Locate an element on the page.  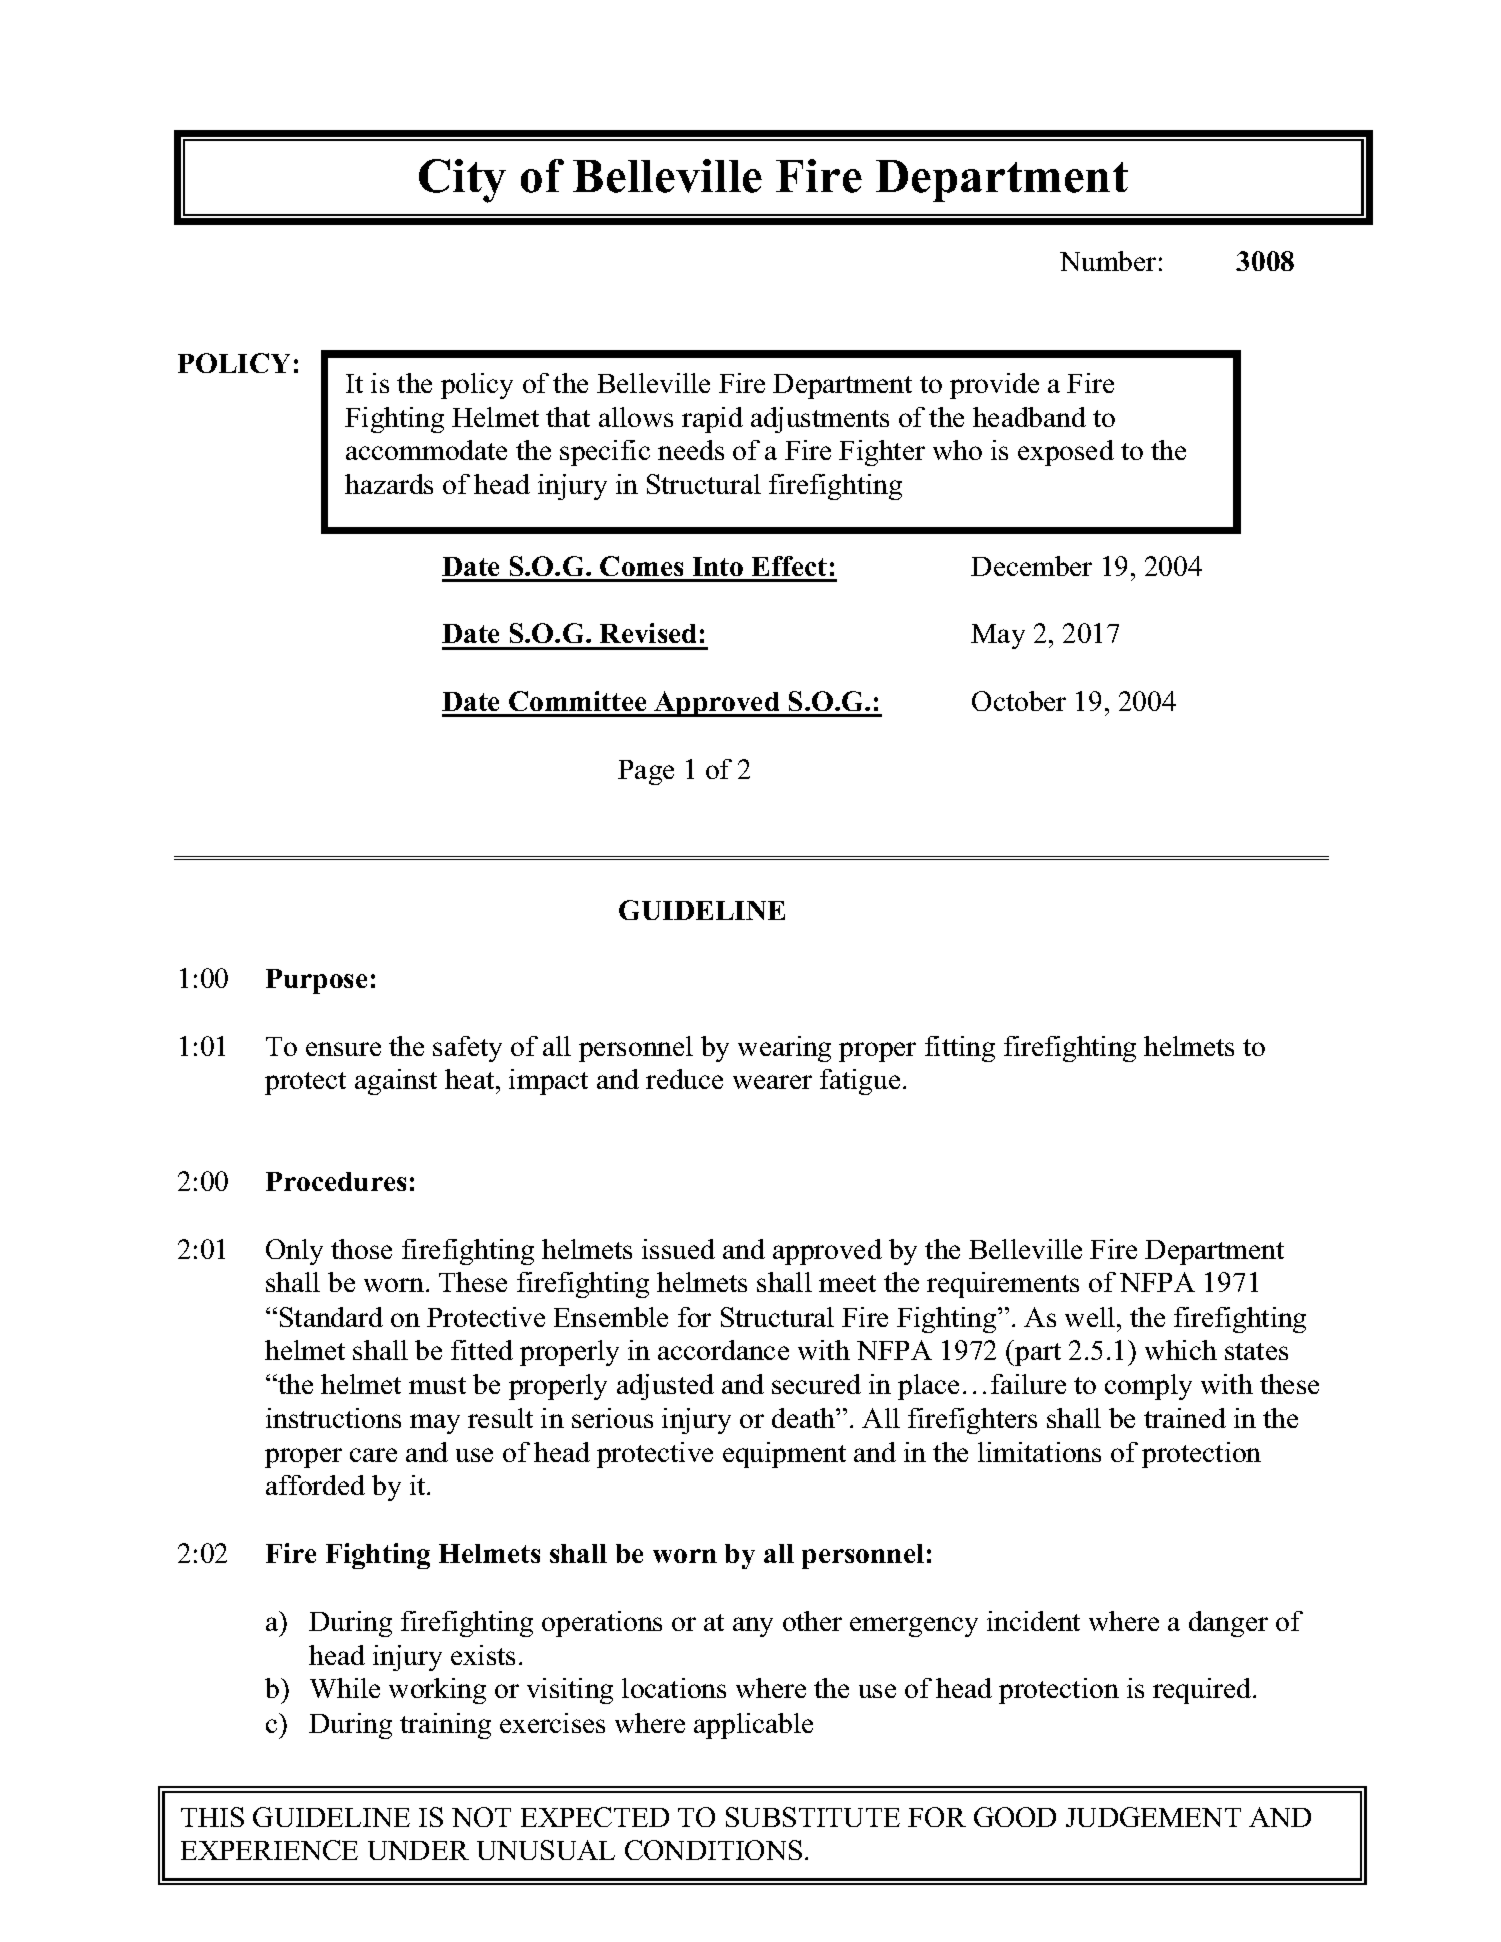
City is located at coordinates (462, 181).
